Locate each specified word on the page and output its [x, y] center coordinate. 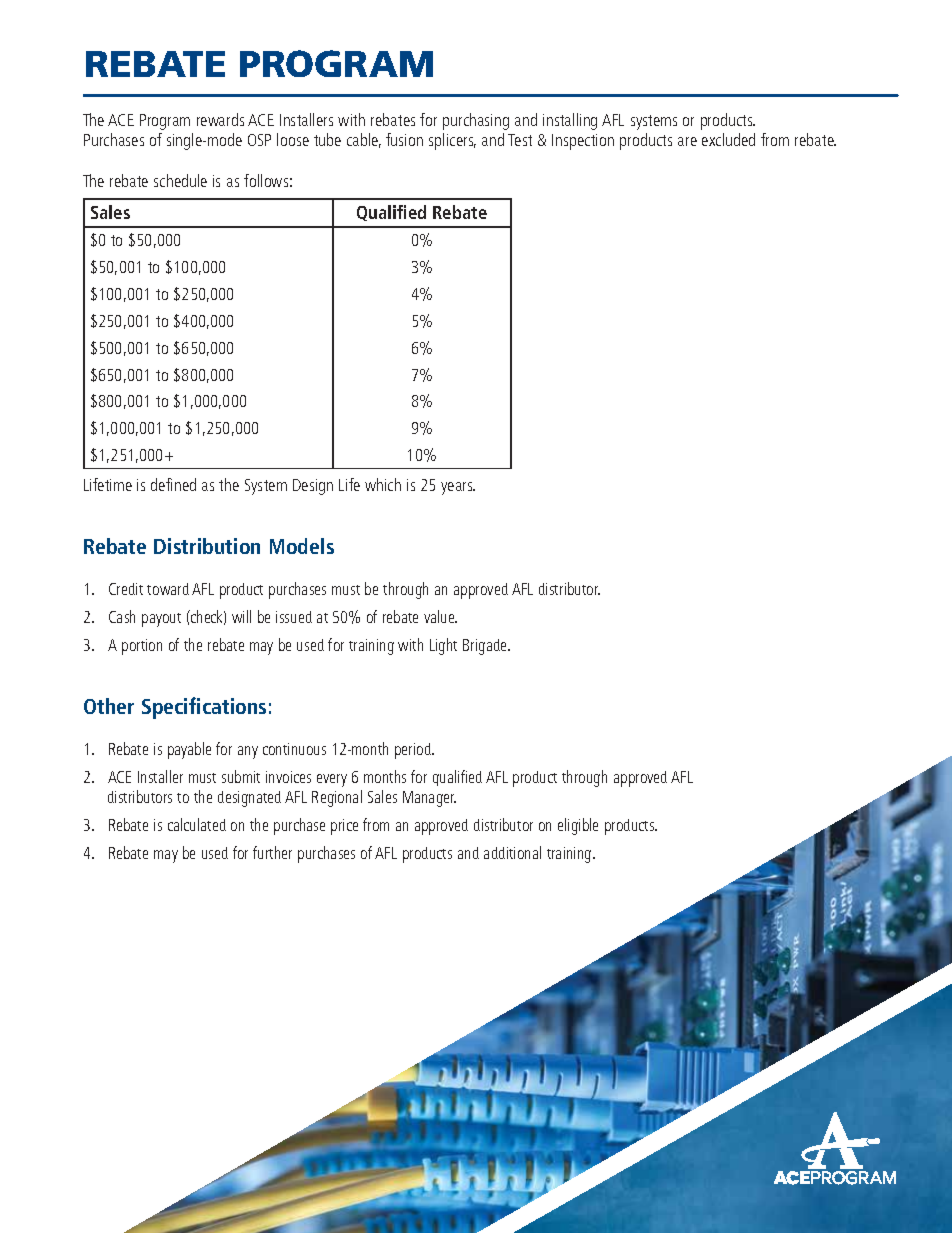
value [440, 616]
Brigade [486, 647]
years [458, 488]
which [383, 484]
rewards [220, 119]
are [687, 141]
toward [168, 589]
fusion [404, 139]
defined [173, 484]
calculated [197, 824]
